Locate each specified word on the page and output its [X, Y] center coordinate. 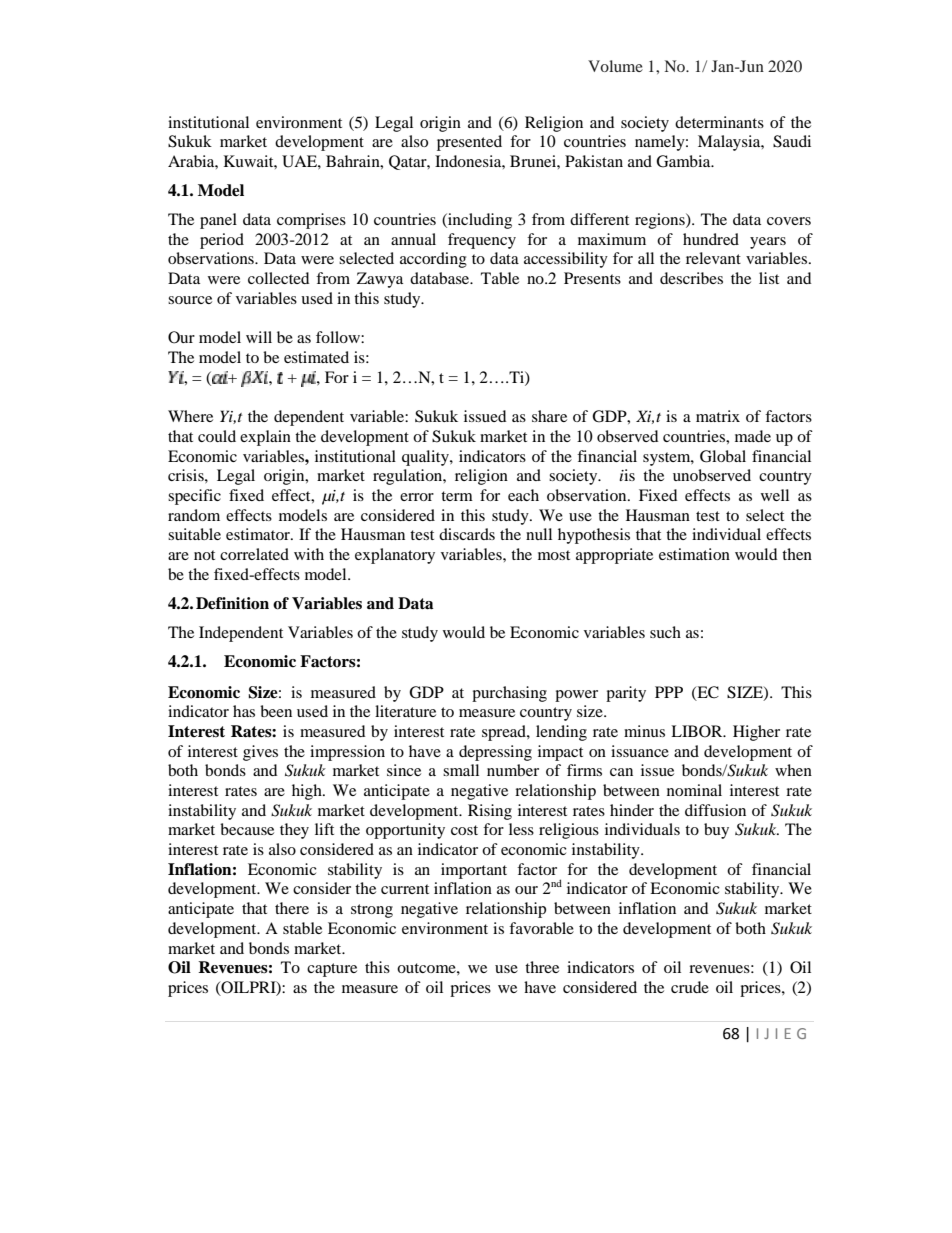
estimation [694, 554]
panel [218, 221]
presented [469, 143]
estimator [259, 534]
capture [332, 970]
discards [467, 534]
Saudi [792, 141]
